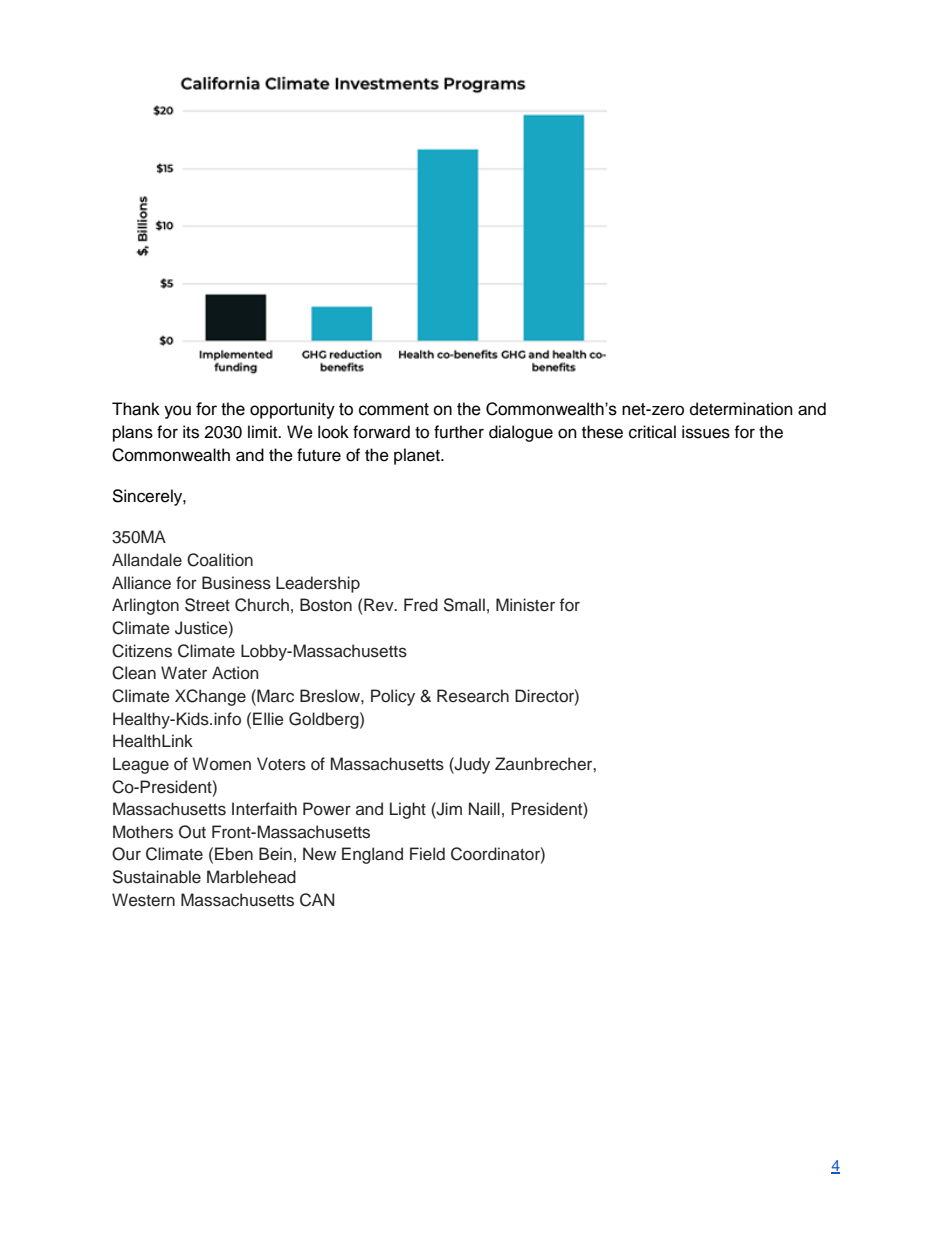 The image size is (952, 1233). What do you see at coordinates (459, 432) in the screenshot?
I see `further` at bounding box center [459, 432].
